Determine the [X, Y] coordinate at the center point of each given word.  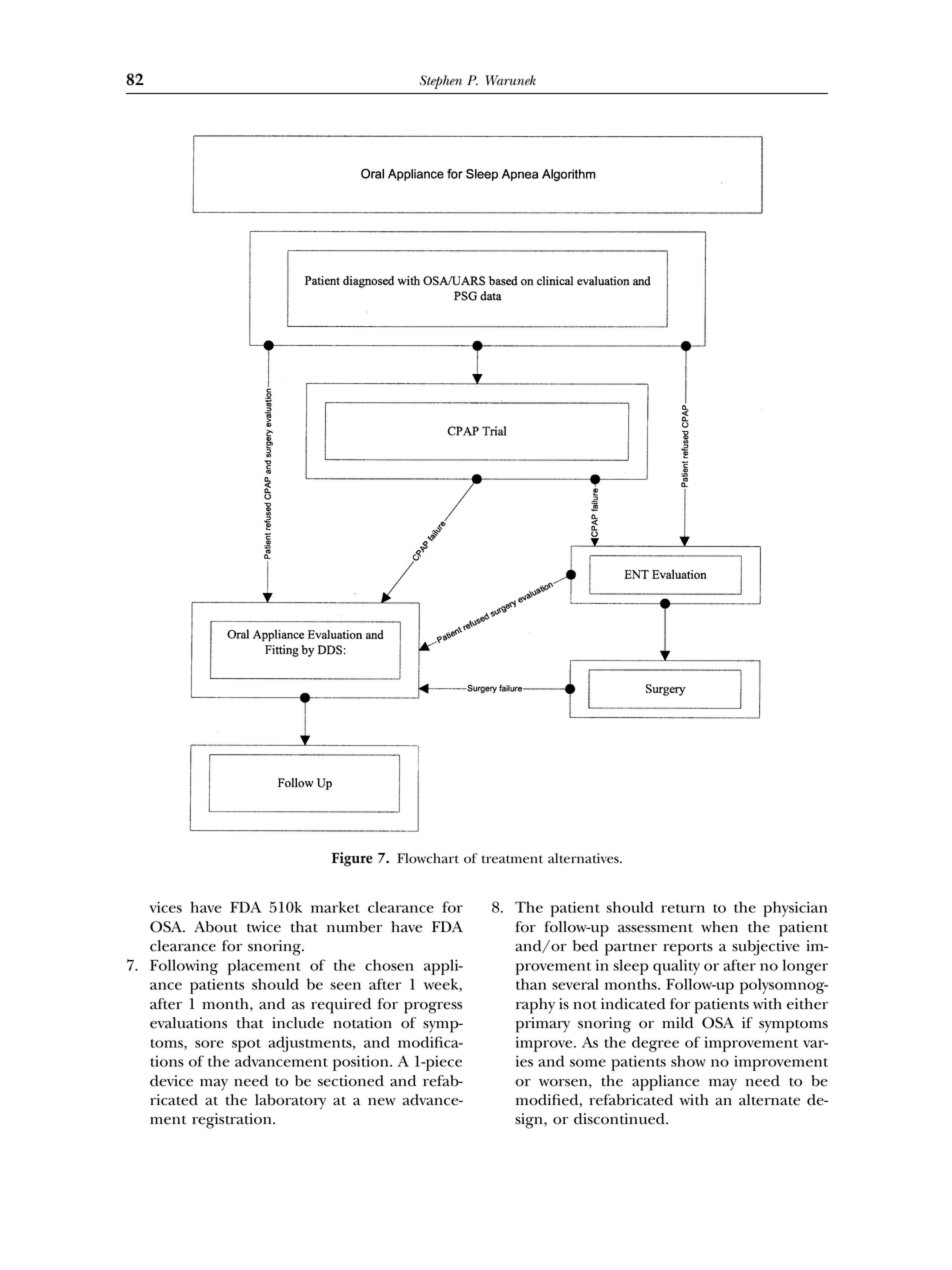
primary [543, 1025]
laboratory [290, 1102]
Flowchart [428, 858]
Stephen [441, 82]
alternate [769, 1100]
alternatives [584, 858]
